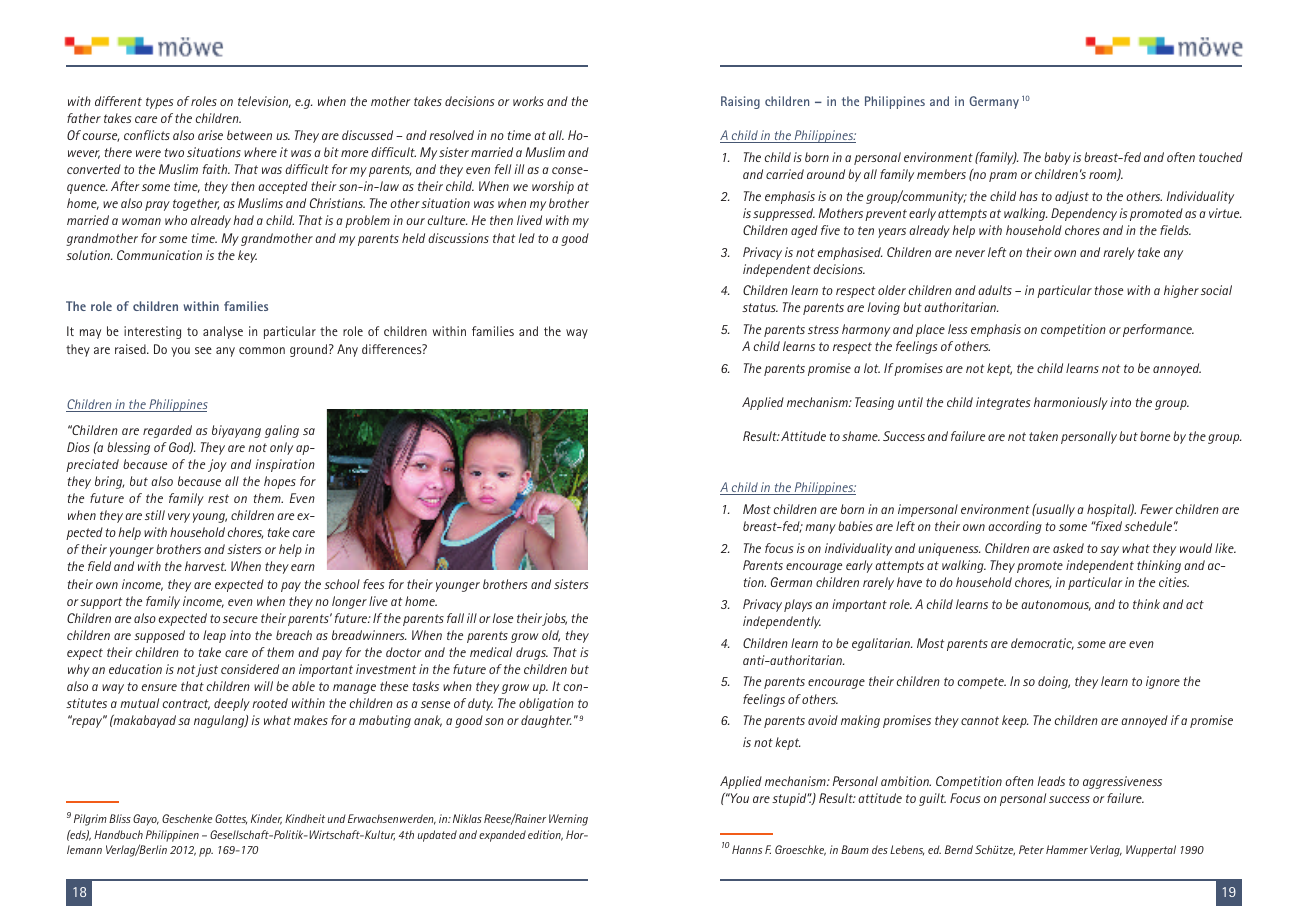  Describe the element at coordinates (210, 135) in the screenshot. I see `arise` at that location.
